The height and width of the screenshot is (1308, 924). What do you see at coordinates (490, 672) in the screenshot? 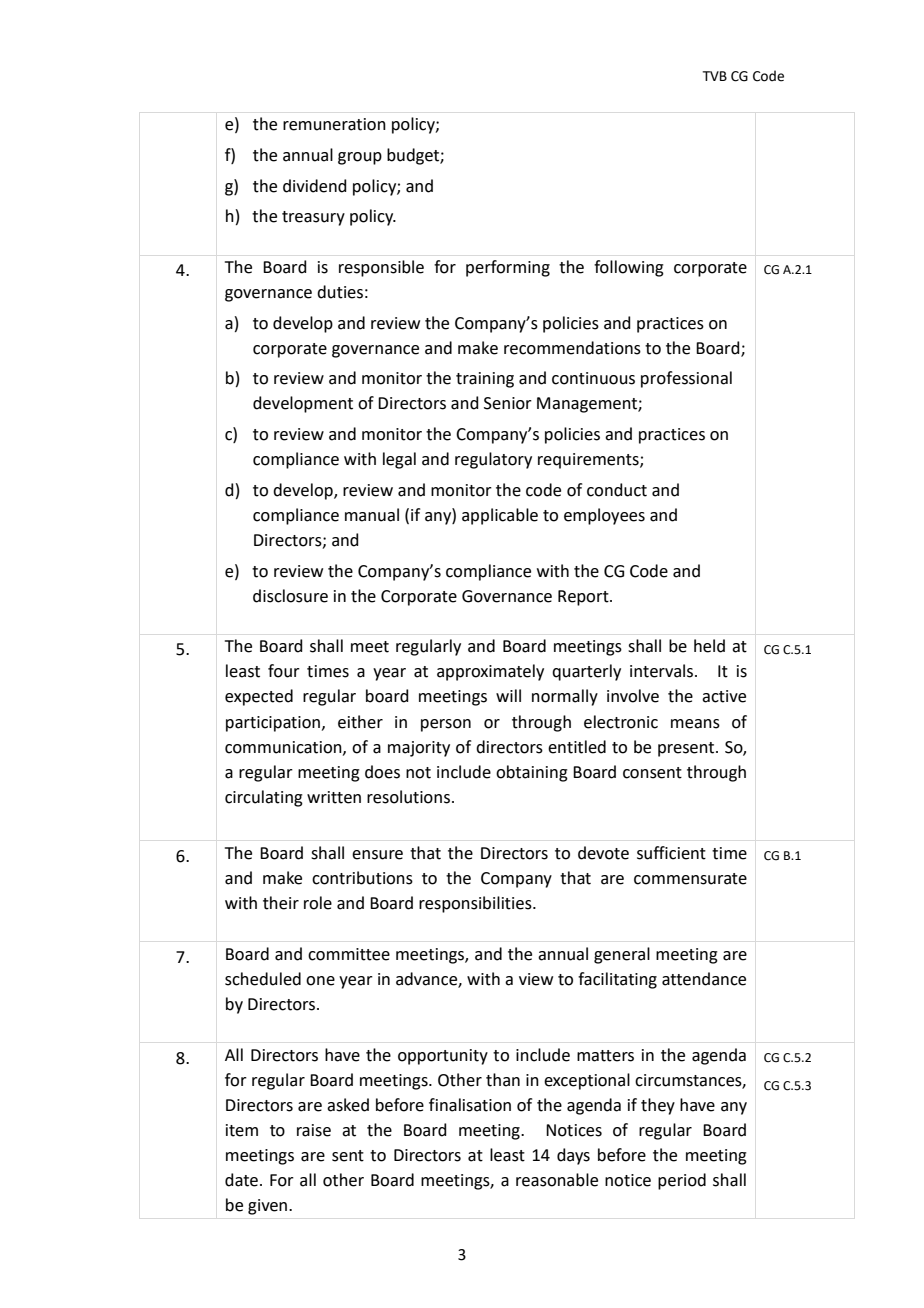
I see `approximately` at bounding box center [490, 672].
